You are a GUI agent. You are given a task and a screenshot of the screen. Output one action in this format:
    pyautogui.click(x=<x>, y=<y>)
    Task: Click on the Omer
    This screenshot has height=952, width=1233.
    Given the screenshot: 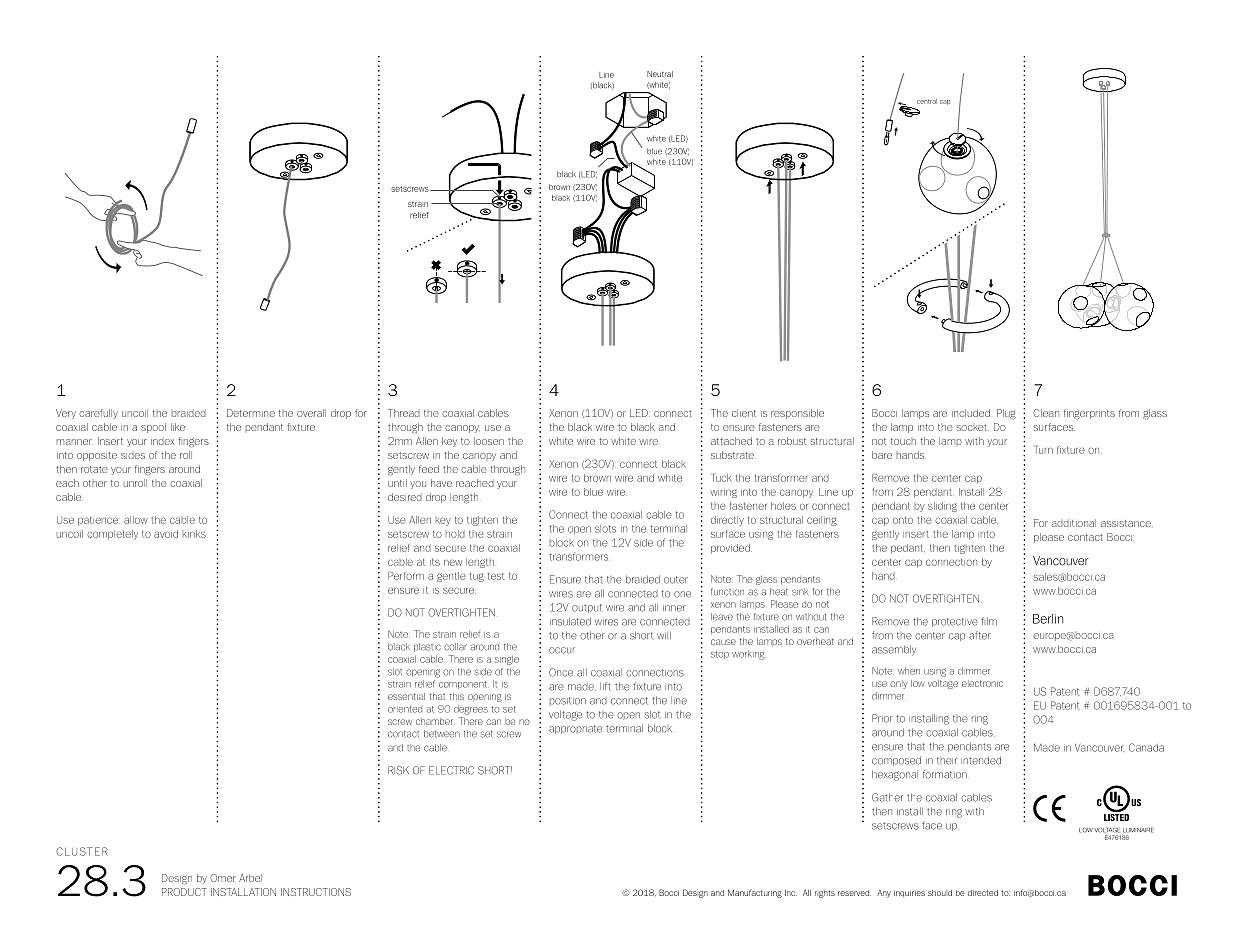 What is the action you would take?
    pyautogui.click(x=223, y=878)
